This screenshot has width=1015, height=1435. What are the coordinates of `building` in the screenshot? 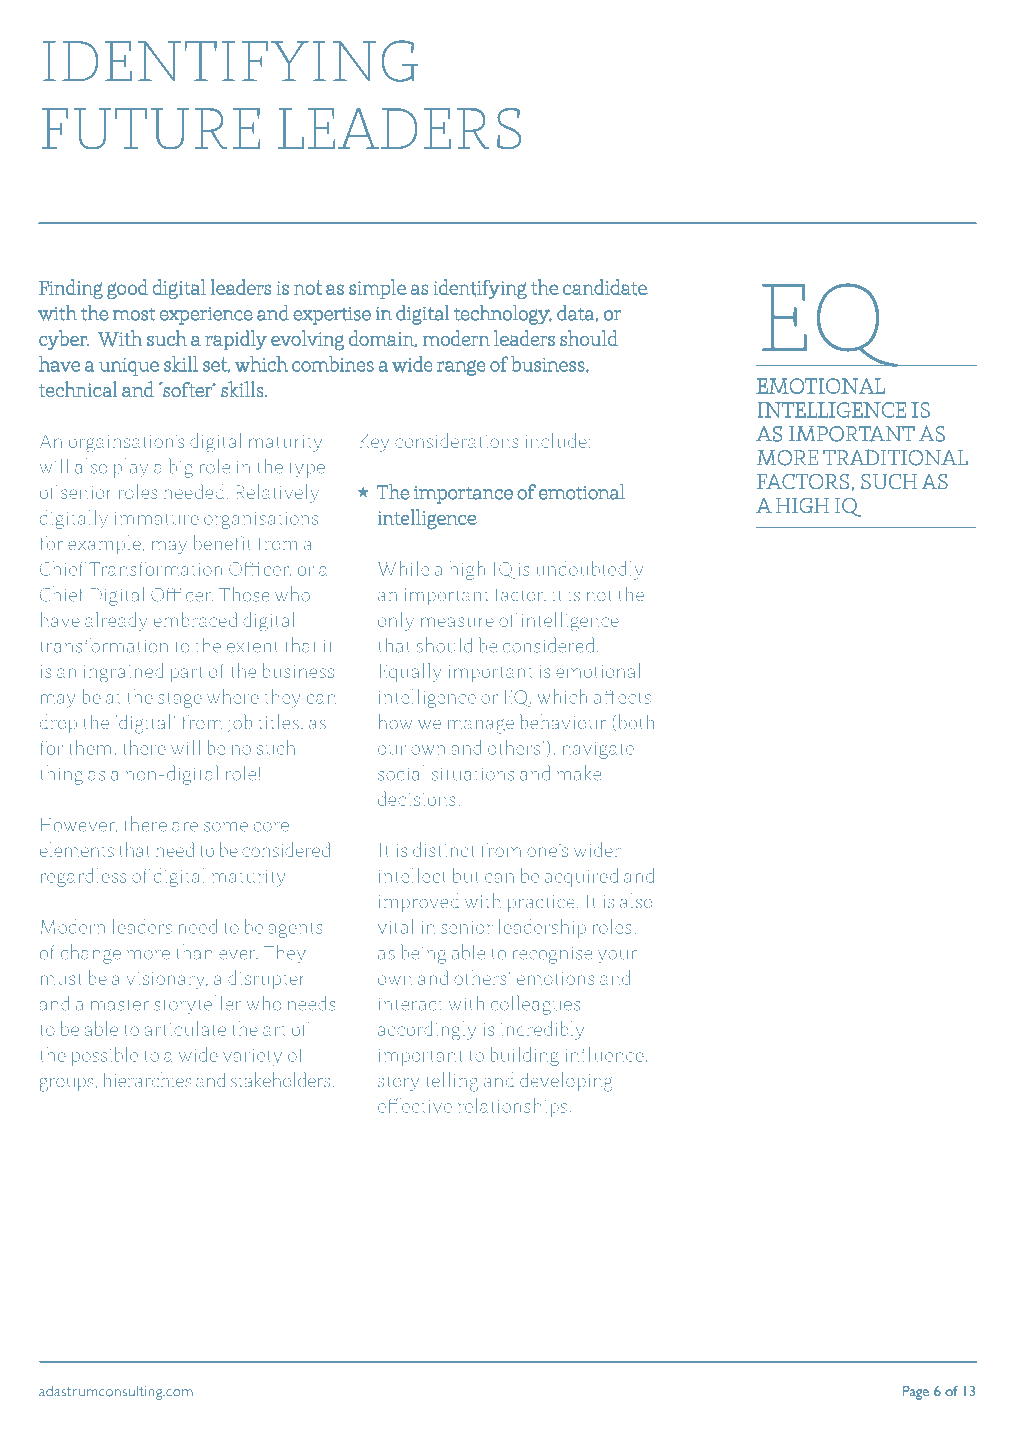 It's located at (524, 1056).
